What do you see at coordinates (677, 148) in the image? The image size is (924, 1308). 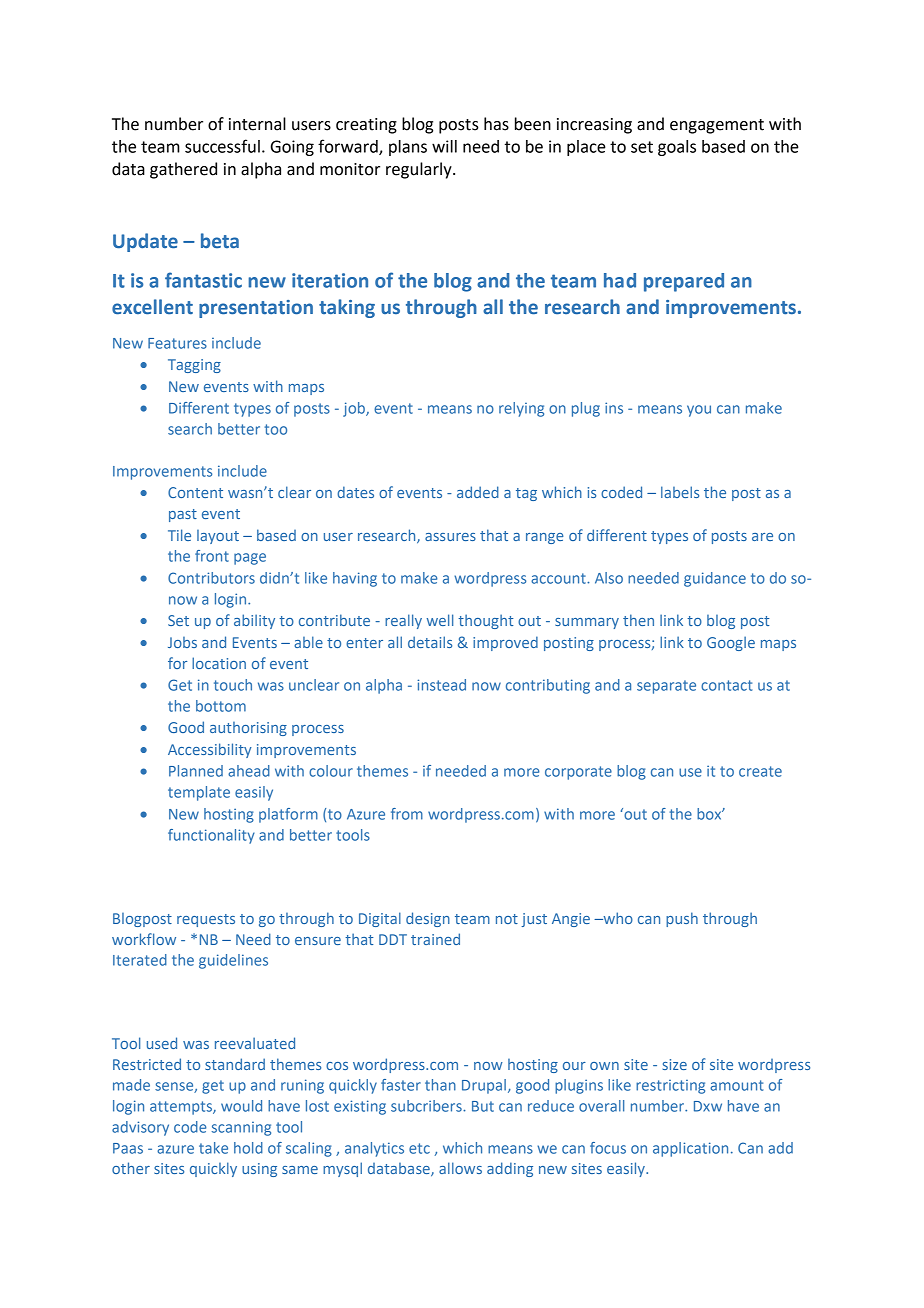 I see `goals` at bounding box center [677, 148].
